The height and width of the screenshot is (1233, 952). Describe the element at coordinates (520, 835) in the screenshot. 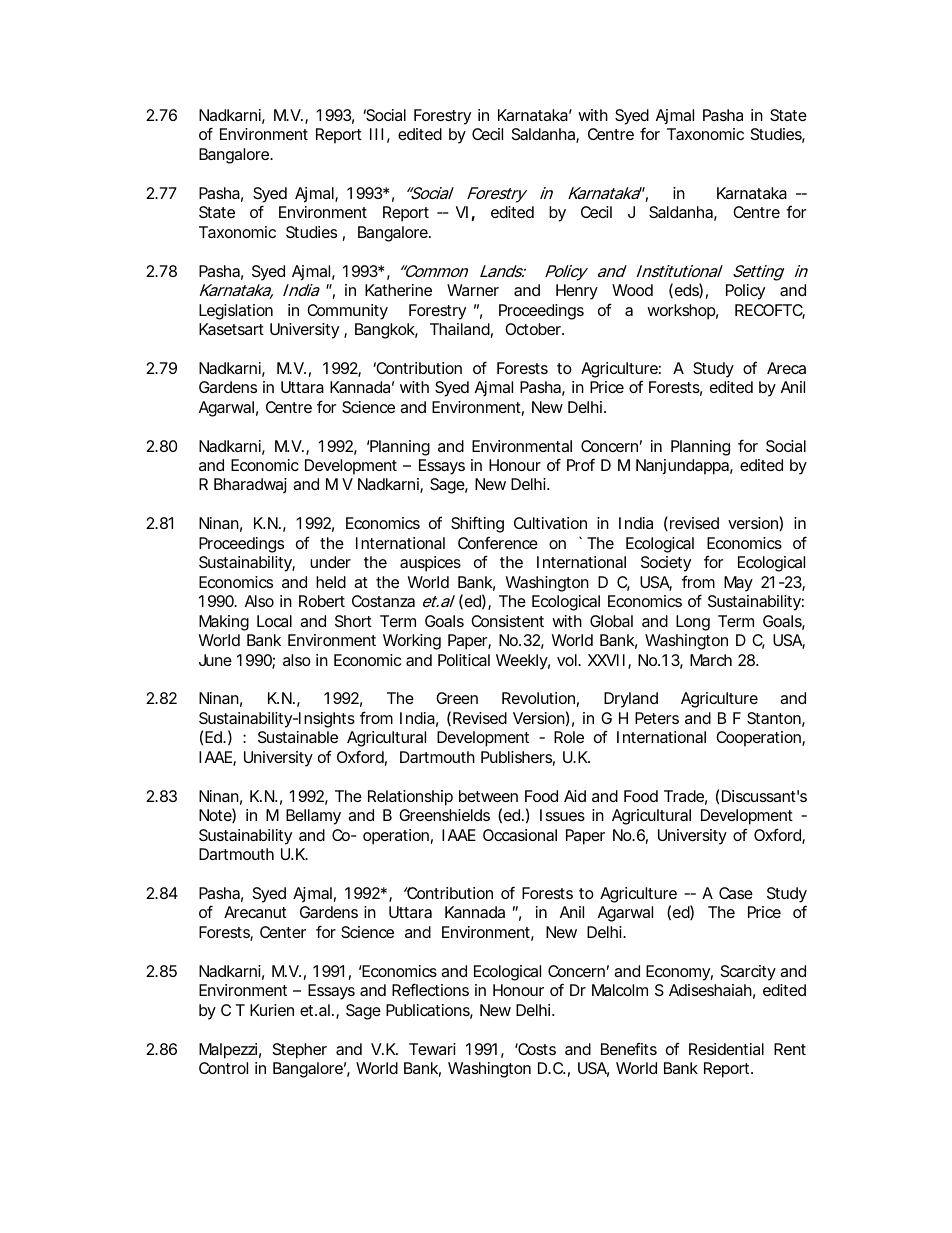

I see `Occasional` at that location.
